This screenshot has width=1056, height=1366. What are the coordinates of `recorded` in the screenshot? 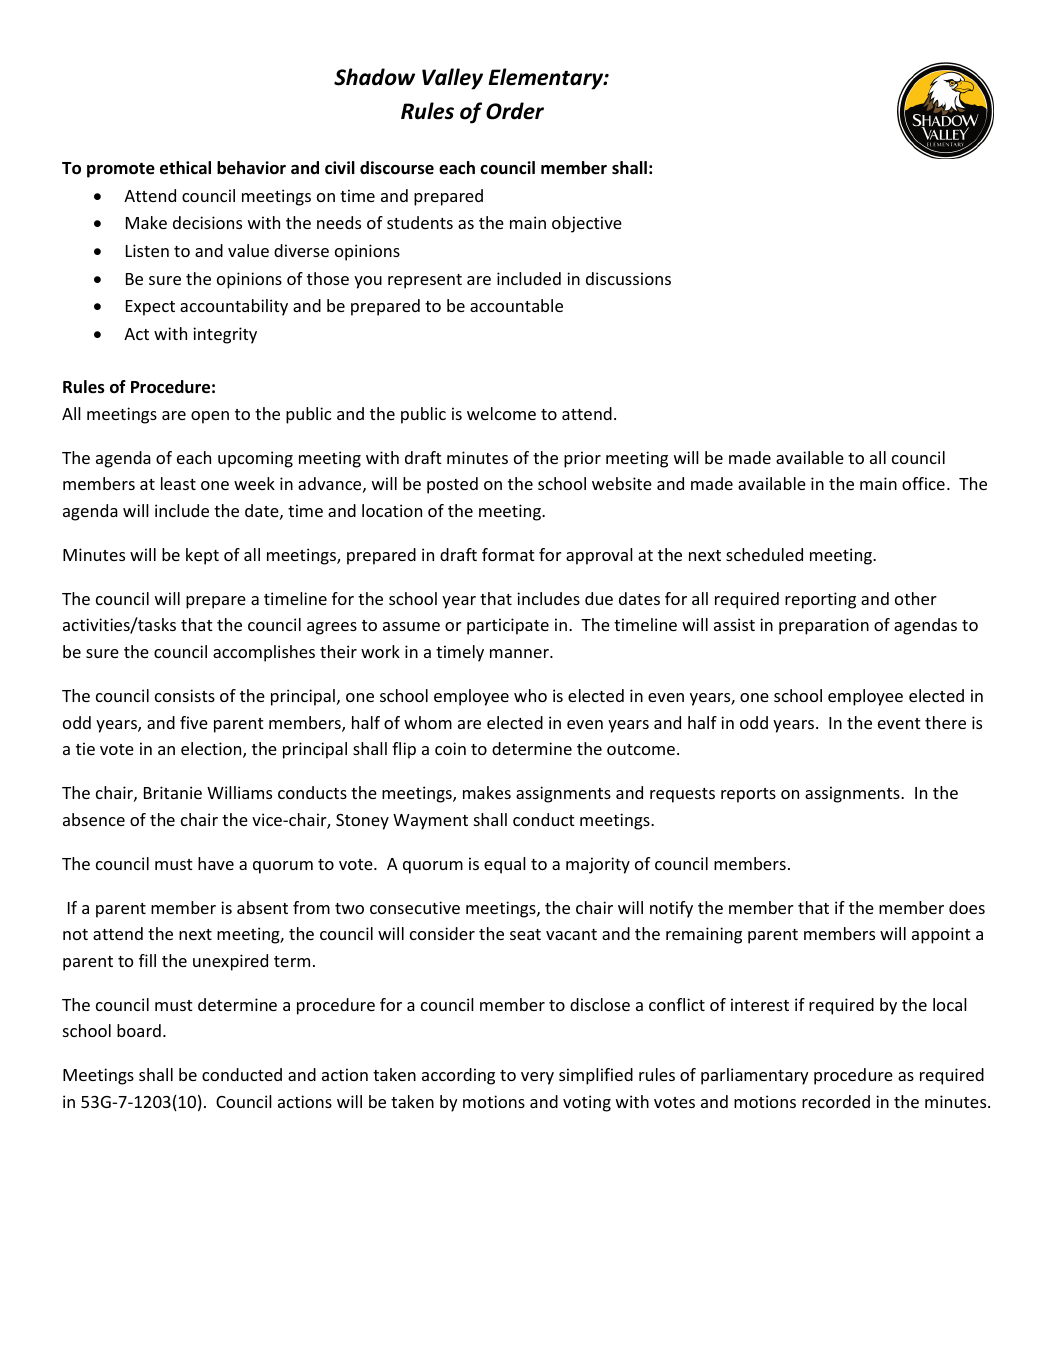 It's located at (836, 1101).
